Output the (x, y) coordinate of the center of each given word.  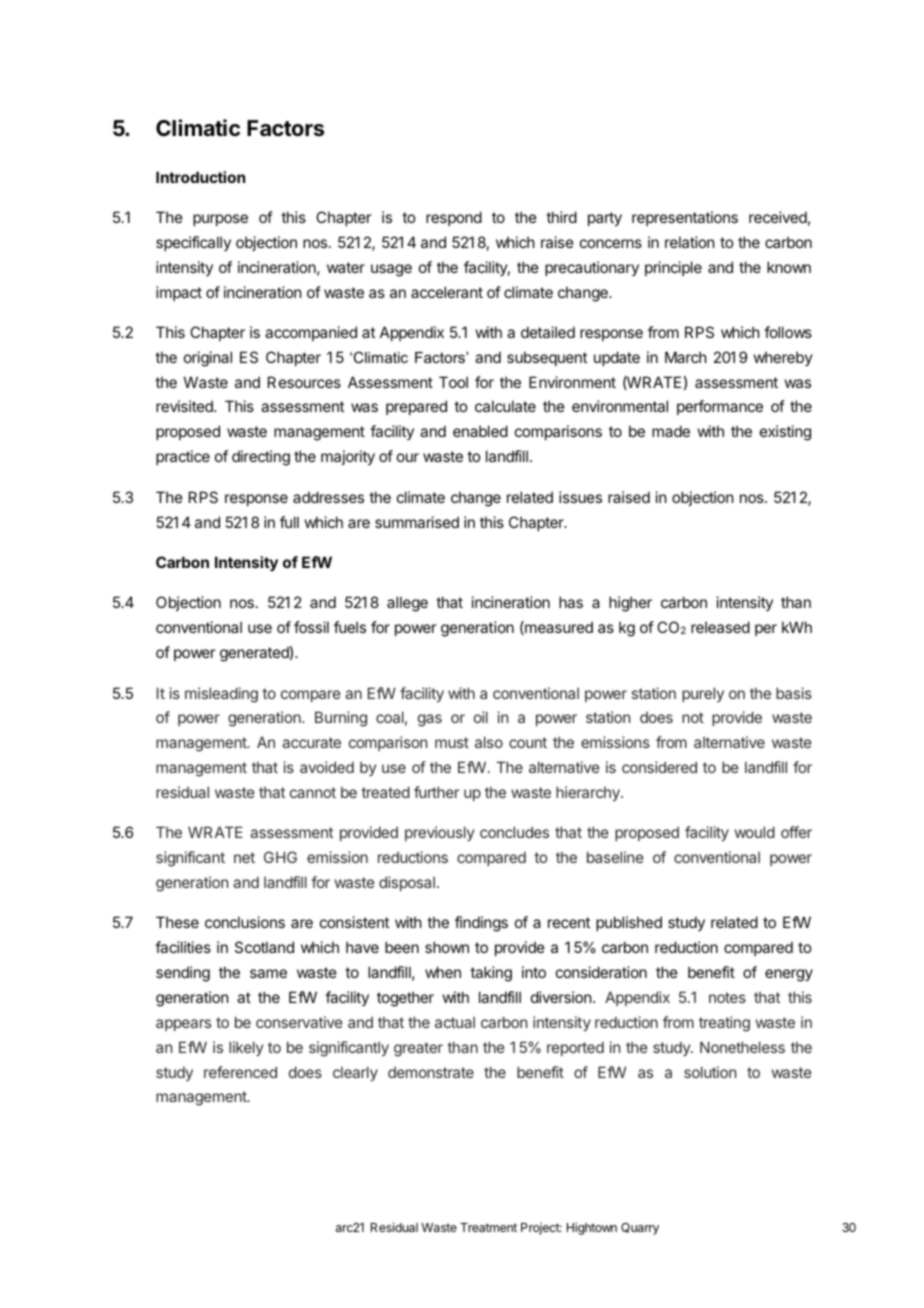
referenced (240, 1072)
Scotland (264, 947)
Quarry (640, 1229)
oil (481, 717)
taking (491, 974)
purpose (220, 220)
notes (727, 997)
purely (703, 694)
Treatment (488, 1227)
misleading (221, 695)
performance (720, 407)
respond (454, 218)
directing (261, 458)
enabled (480, 431)
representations (685, 218)
